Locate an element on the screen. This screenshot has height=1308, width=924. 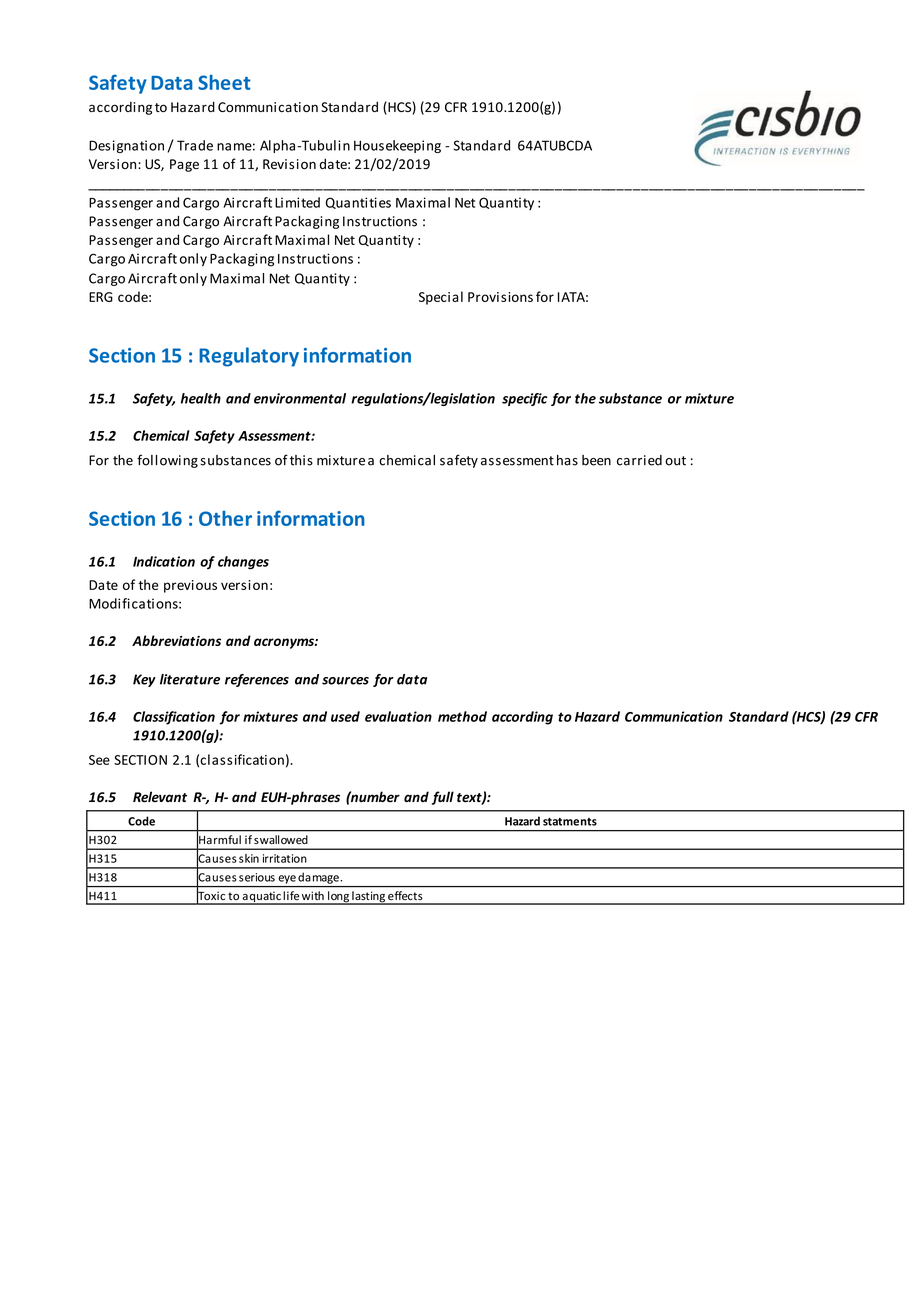
skin is located at coordinates (249, 858).
